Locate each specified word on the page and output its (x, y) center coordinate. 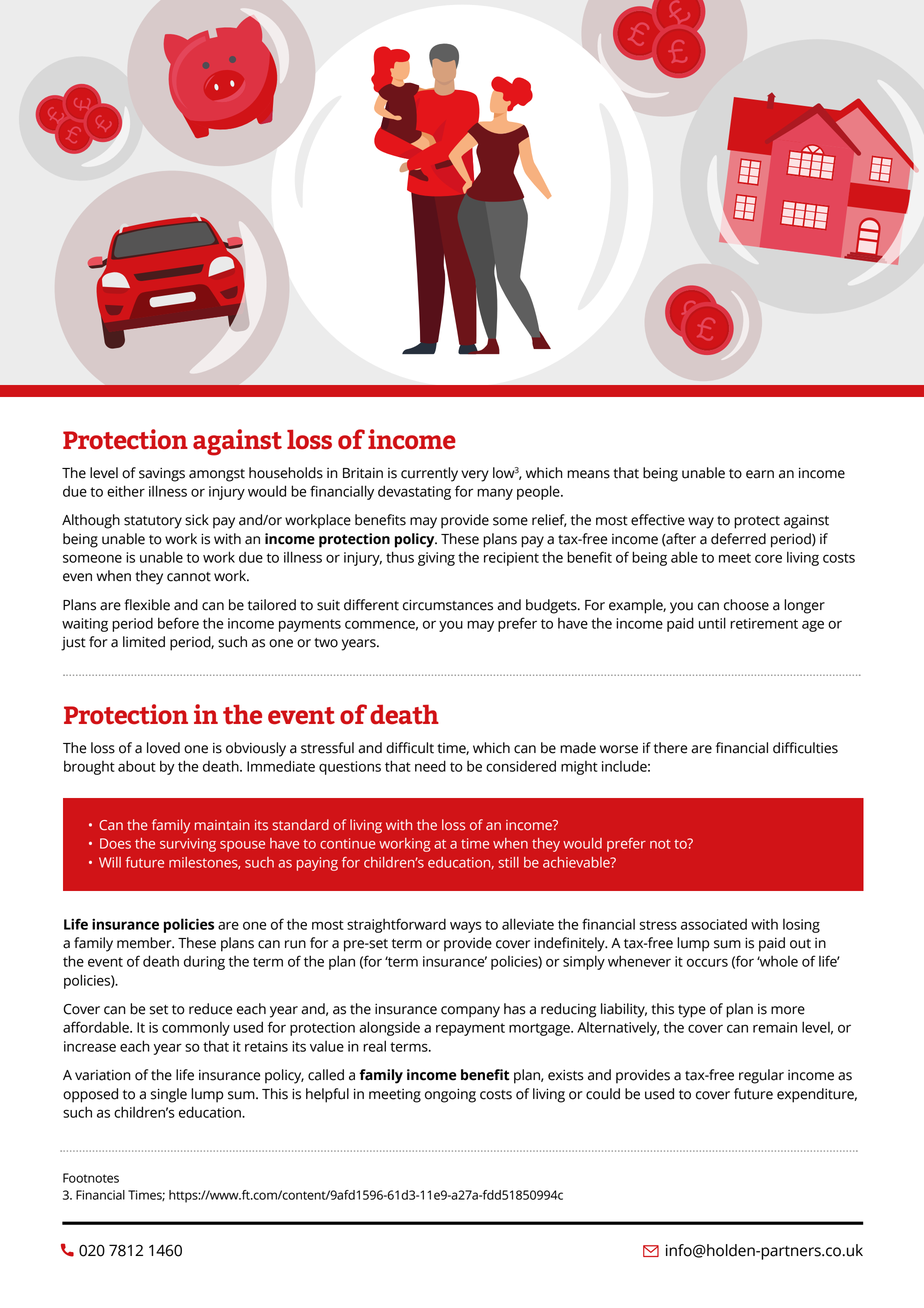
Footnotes (91, 1178)
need (430, 766)
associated (714, 924)
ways (466, 927)
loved (163, 748)
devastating (414, 492)
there (670, 748)
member (145, 943)
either (126, 491)
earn (760, 474)
